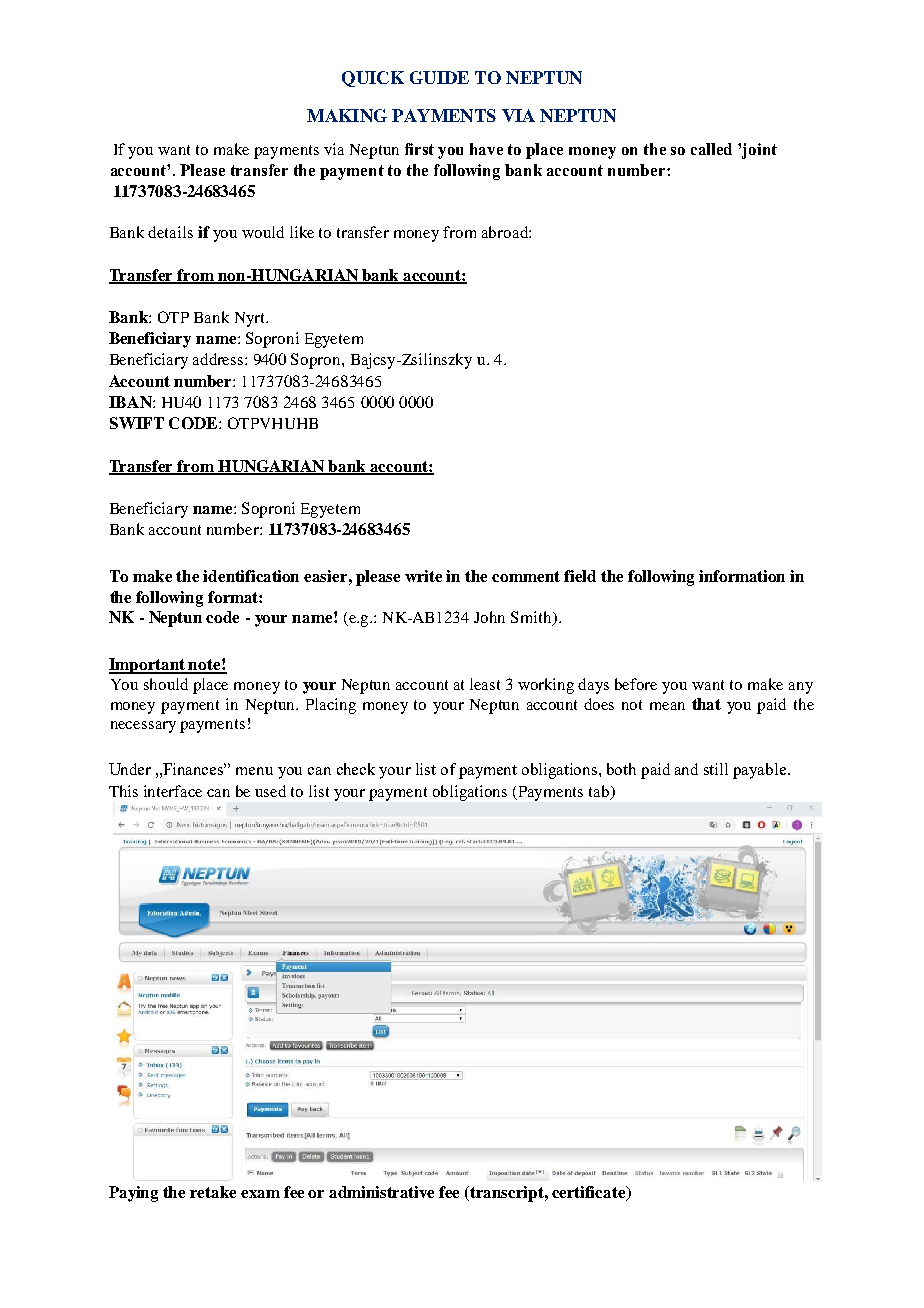 Image resolution: width=924 pixels, height=1308 pixels. What do you see at coordinates (347, 115) in the screenshot?
I see `MAKING` at bounding box center [347, 115].
